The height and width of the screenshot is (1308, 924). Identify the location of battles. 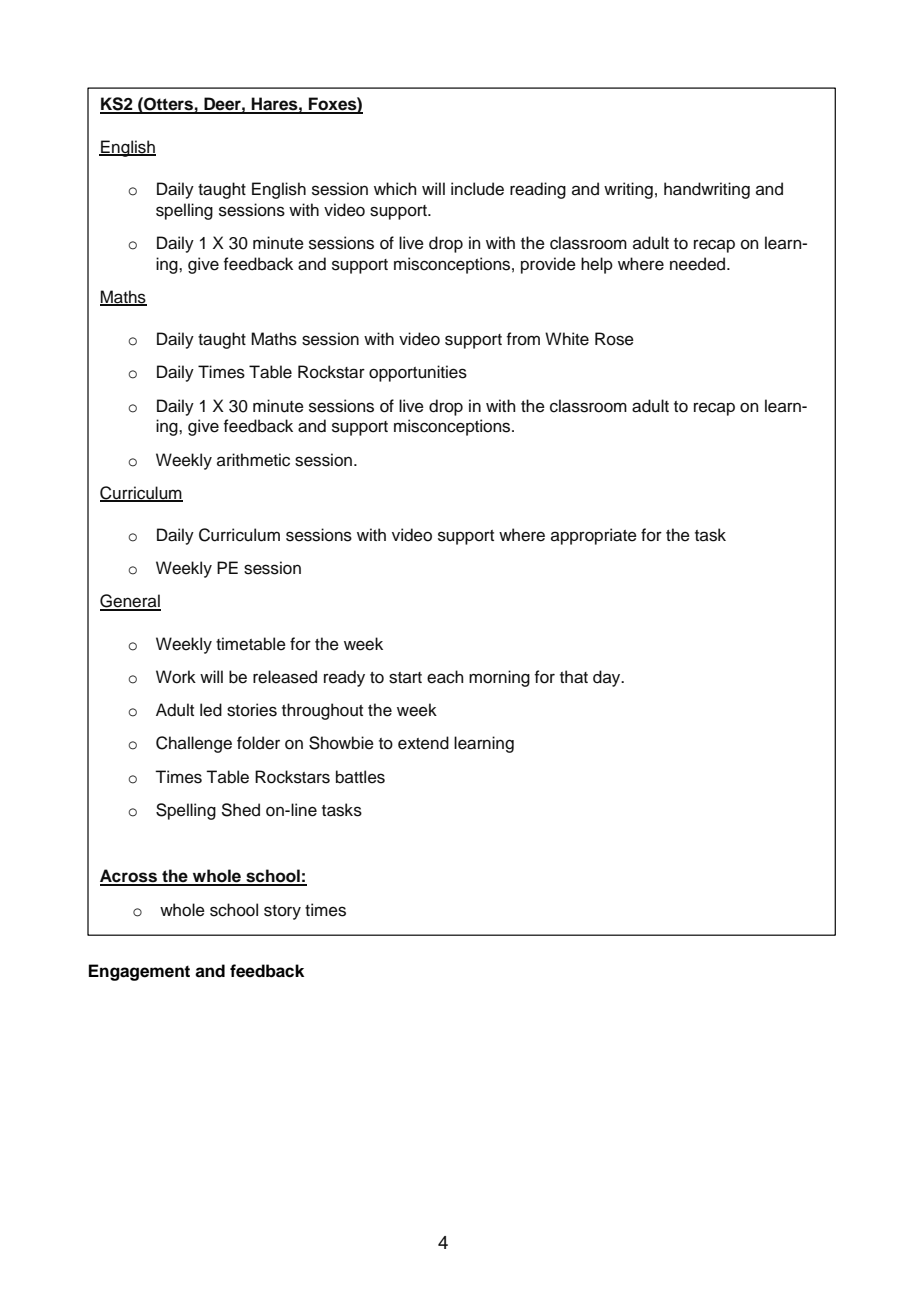
(360, 777).
